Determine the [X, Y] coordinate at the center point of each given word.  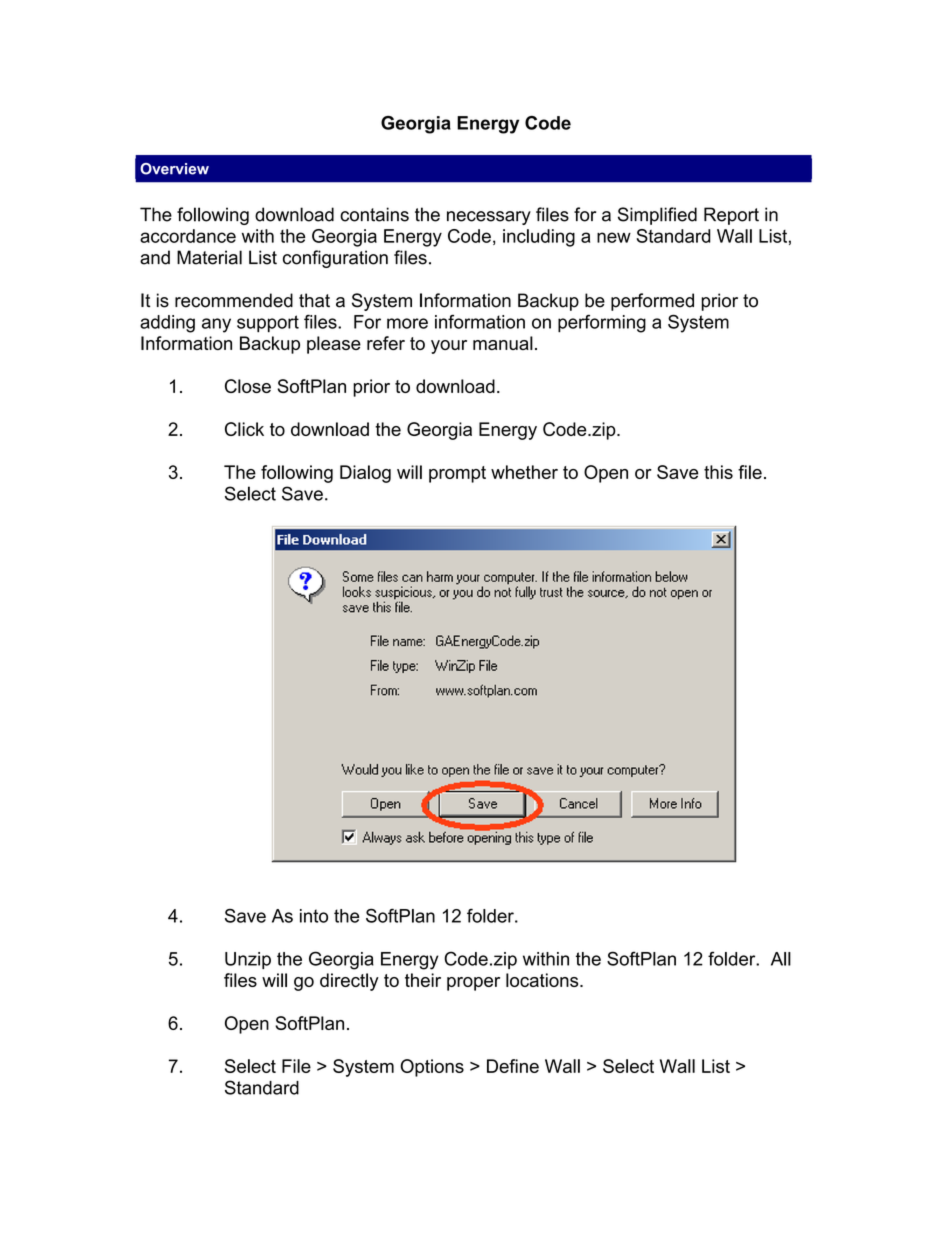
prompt [457, 474]
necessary [489, 218]
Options [432, 1068]
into [314, 916]
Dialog [365, 474]
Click [244, 429]
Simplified [657, 216]
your [449, 347]
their [423, 980]
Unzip [248, 960]
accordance [188, 236]
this [718, 472]
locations [543, 980]
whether [524, 472]
